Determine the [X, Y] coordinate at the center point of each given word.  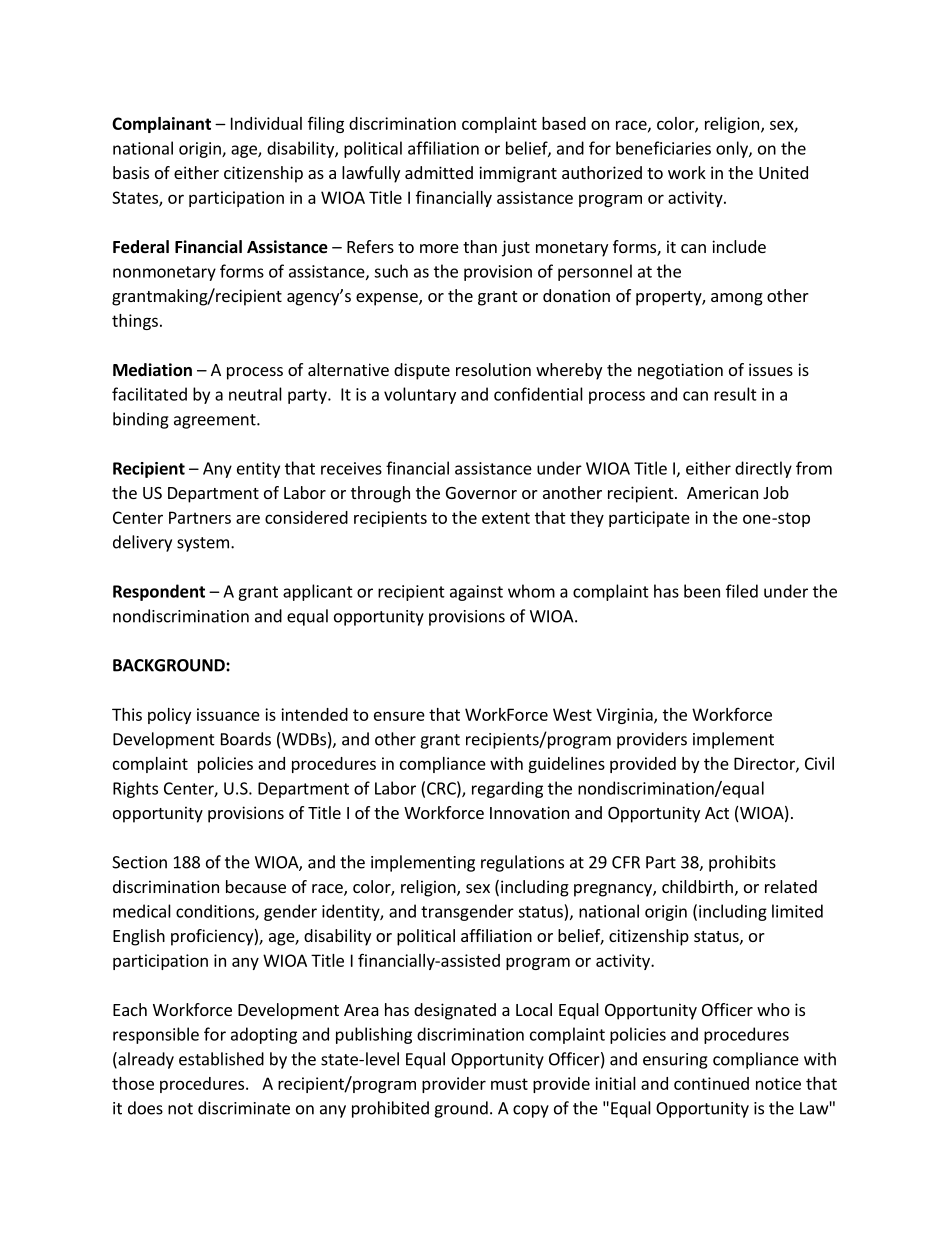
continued [711, 1083]
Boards [246, 739]
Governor [481, 493]
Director [765, 764]
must [509, 1084]
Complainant [161, 125]
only [733, 149]
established [221, 1059]
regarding [507, 789]
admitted [439, 172]
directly [763, 469]
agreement [216, 421]
